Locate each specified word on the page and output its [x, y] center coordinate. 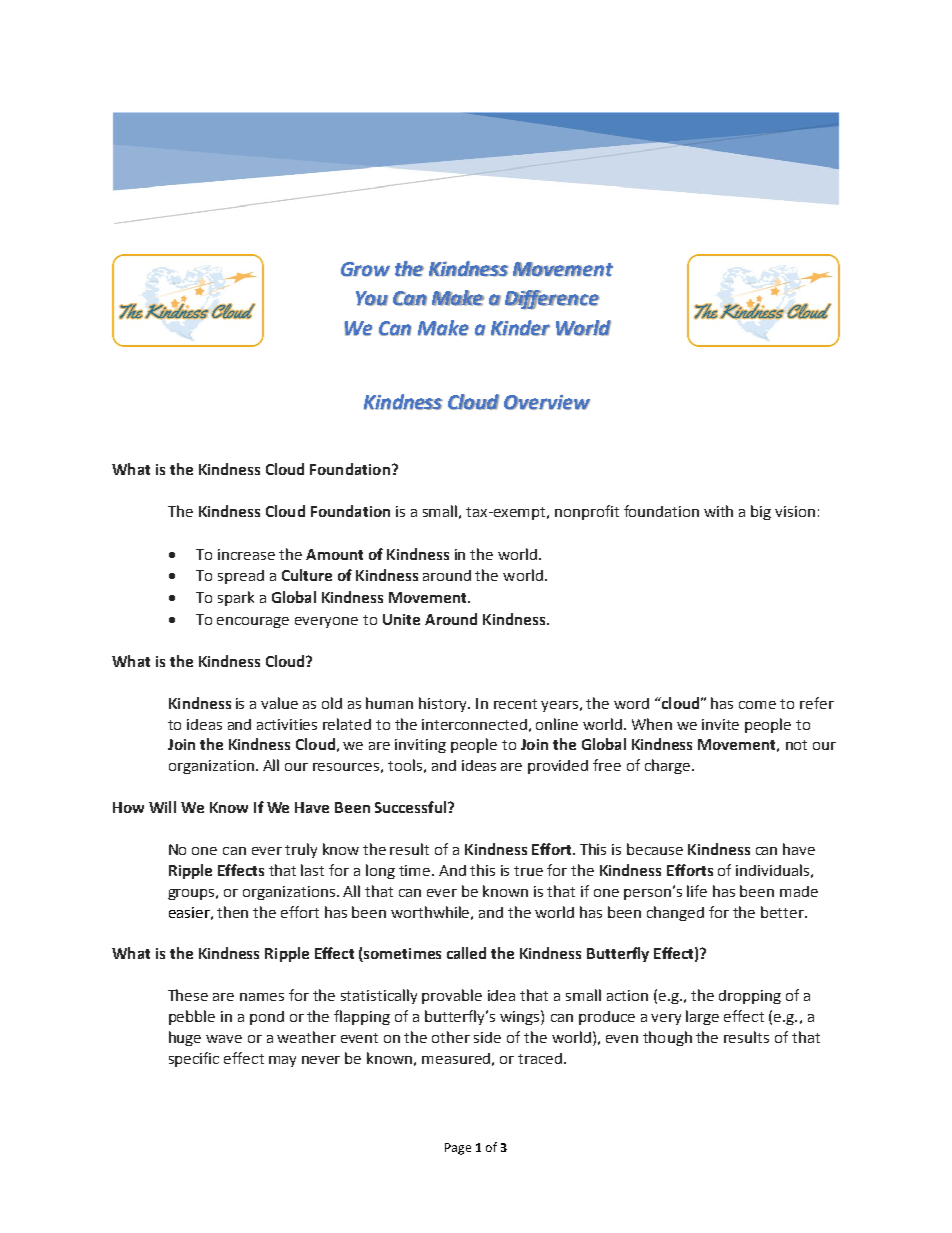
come [757, 705]
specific [194, 1059]
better [784, 912]
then [232, 912]
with [718, 511]
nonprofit [587, 512]
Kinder [520, 328]
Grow [365, 269]
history [444, 704]
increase [246, 554]
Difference [552, 299]
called [466, 953]
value [279, 703]
